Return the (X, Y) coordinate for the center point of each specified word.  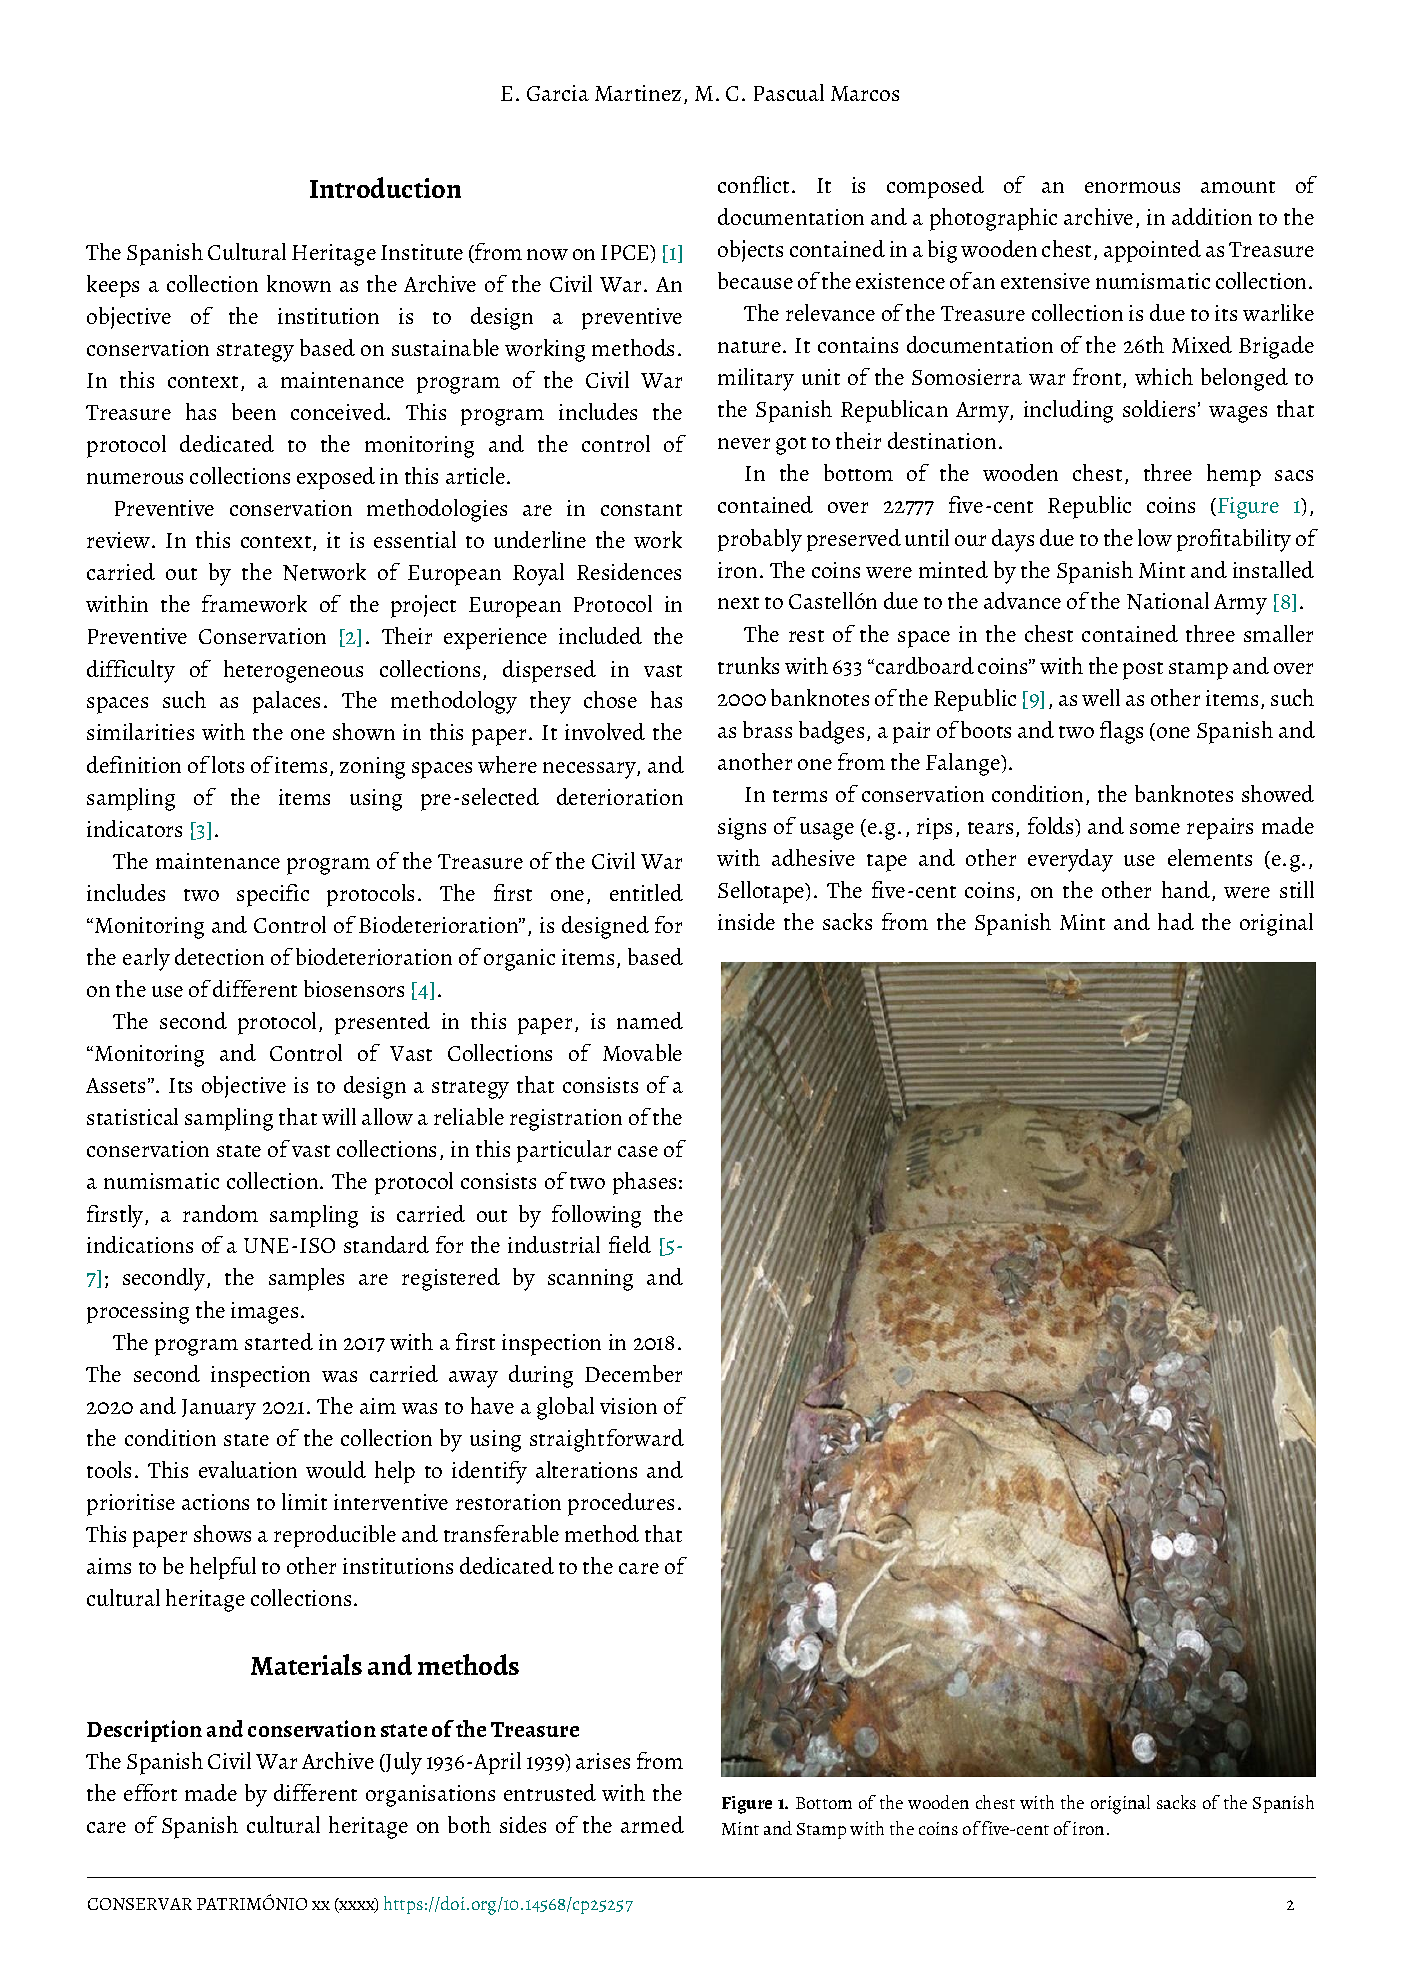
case (638, 1151)
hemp (1234, 475)
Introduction (385, 187)
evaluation (248, 1469)
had (1176, 921)
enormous (1132, 187)
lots (228, 764)
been (254, 411)
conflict (753, 184)
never (744, 443)
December (633, 1373)
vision (628, 1406)
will (339, 1116)
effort (150, 1792)
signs (742, 829)
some (1155, 828)
